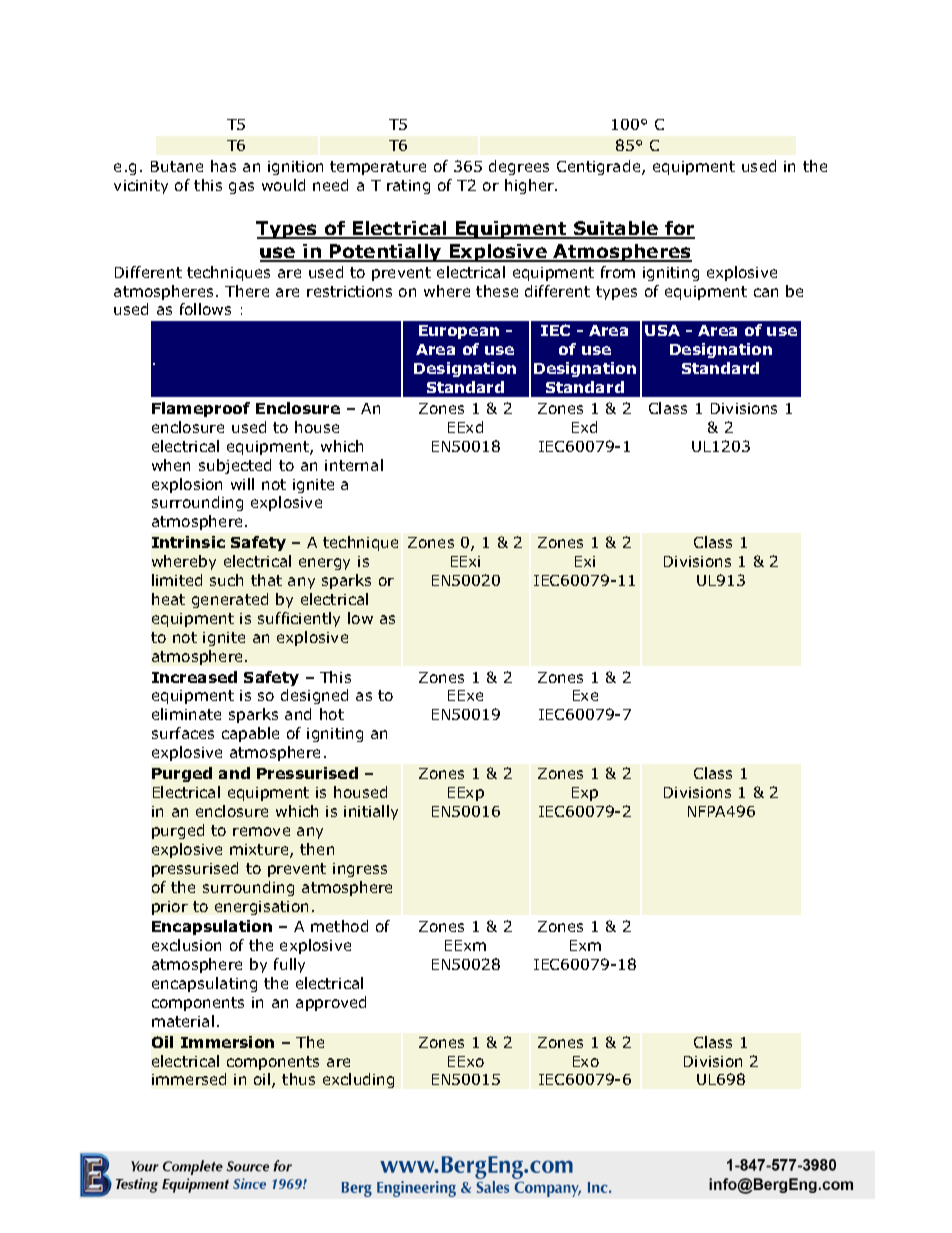 This screenshot has height=1233, width=952. What do you see at coordinates (408, 187) in the screenshot?
I see `rating` at bounding box center [408, 187].
